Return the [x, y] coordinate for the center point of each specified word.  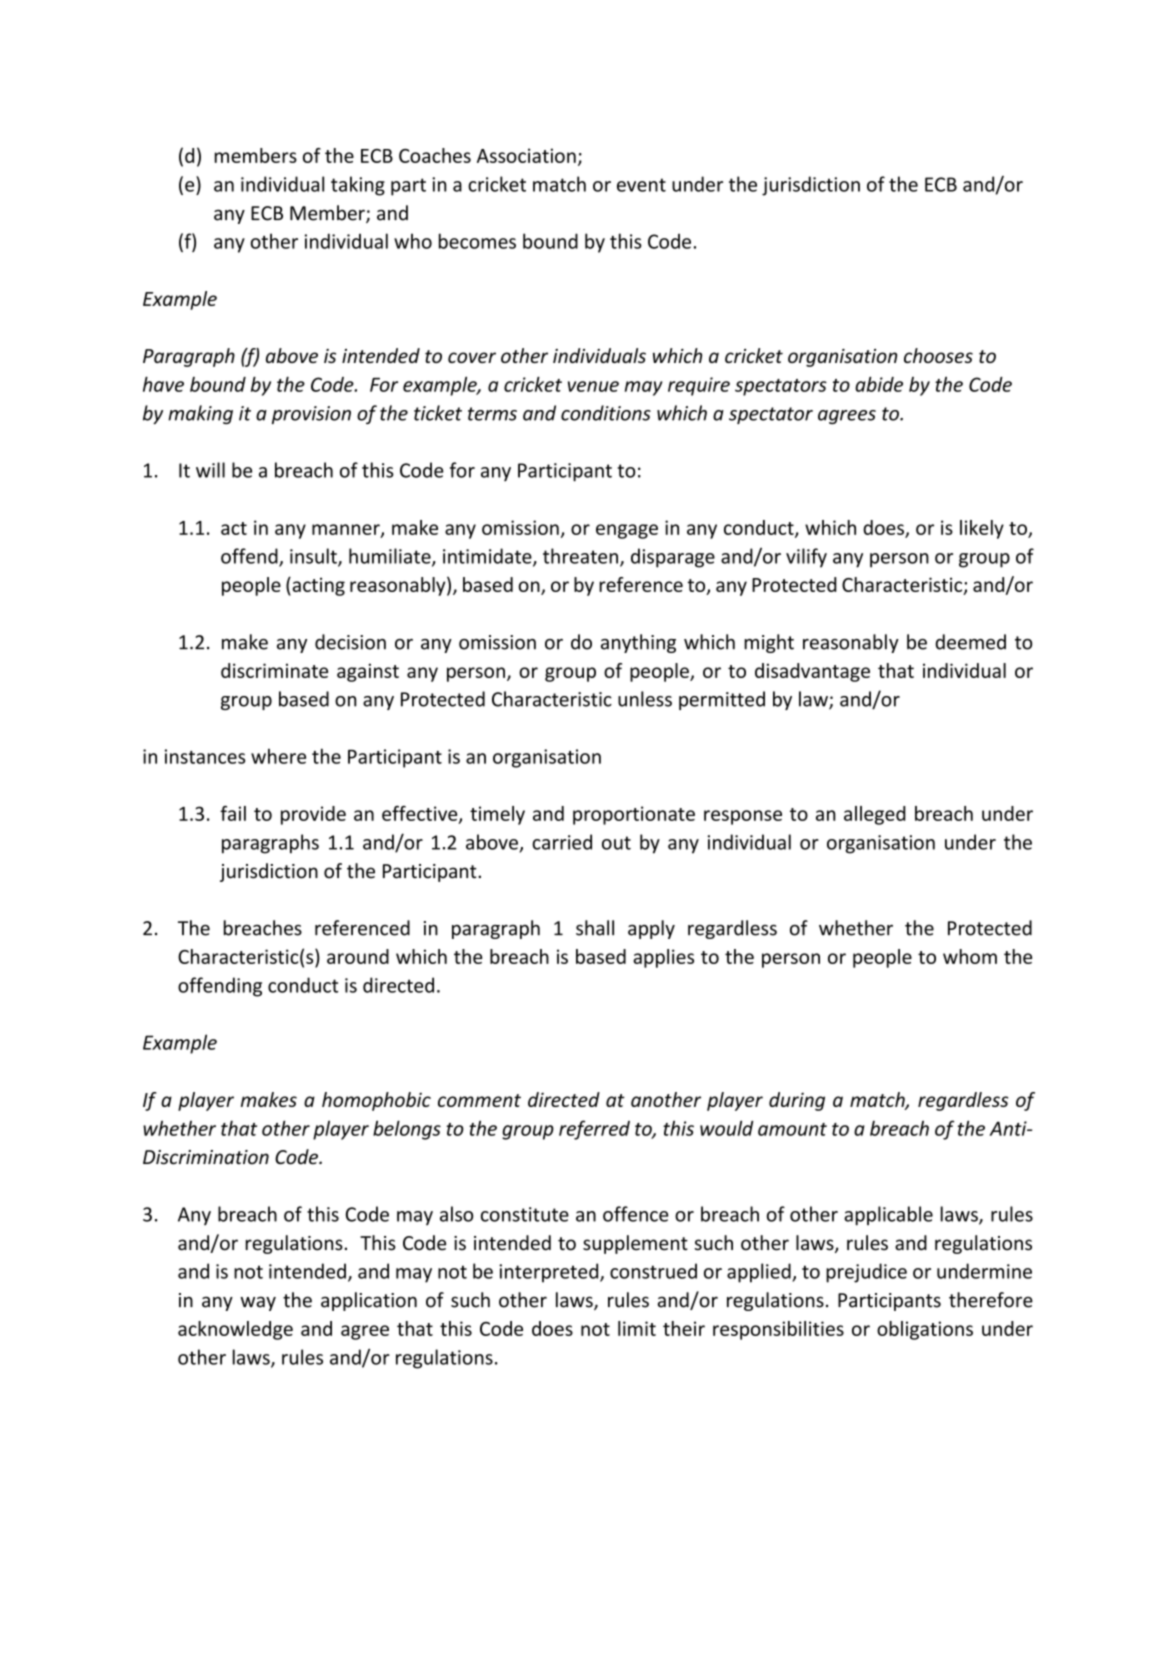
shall [595, 928]
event [641, 185]
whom [970, 956]
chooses [938, 355]
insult [314, 557]
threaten [580, 556]
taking [358, 186]
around [358, 956]
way [258, 1303]
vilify [806, 558]
